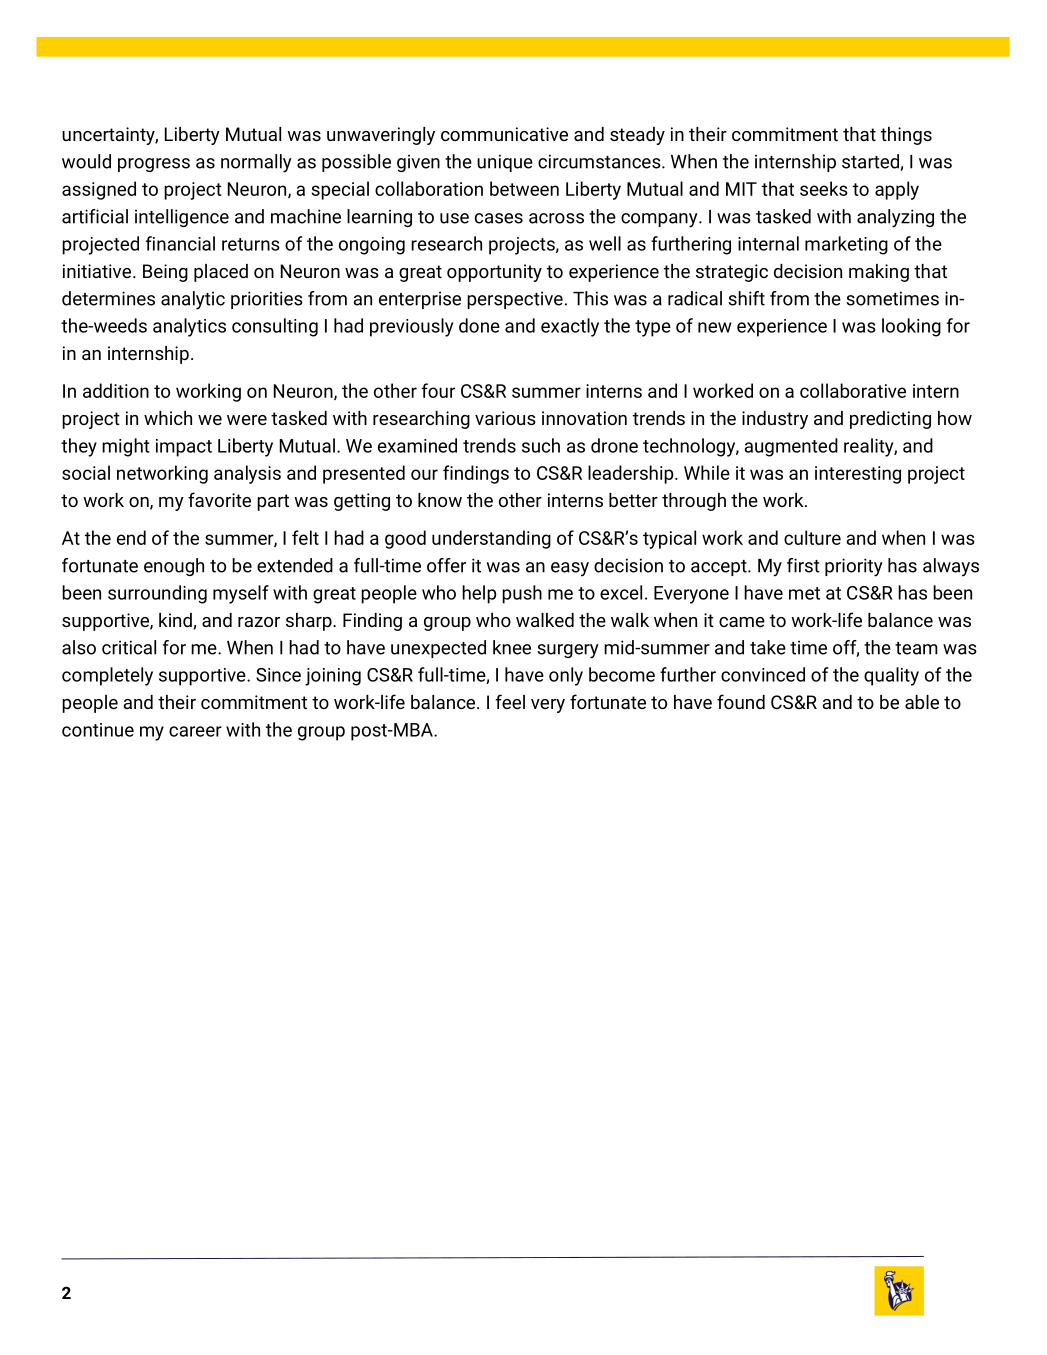  I want to click on progress, so click(154, 165).
